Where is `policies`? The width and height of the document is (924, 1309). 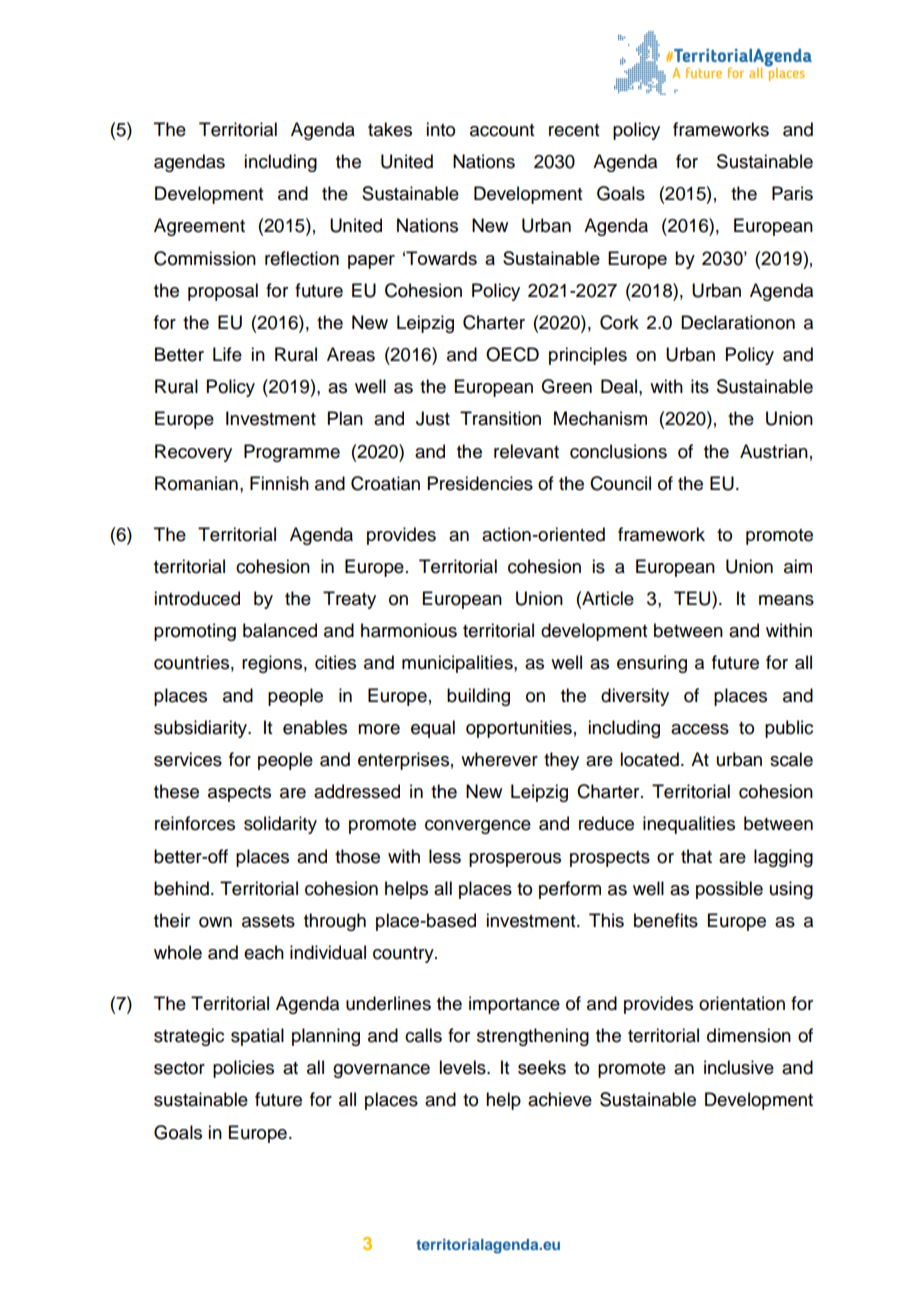 policies is located at coordinates (243, 1069).
